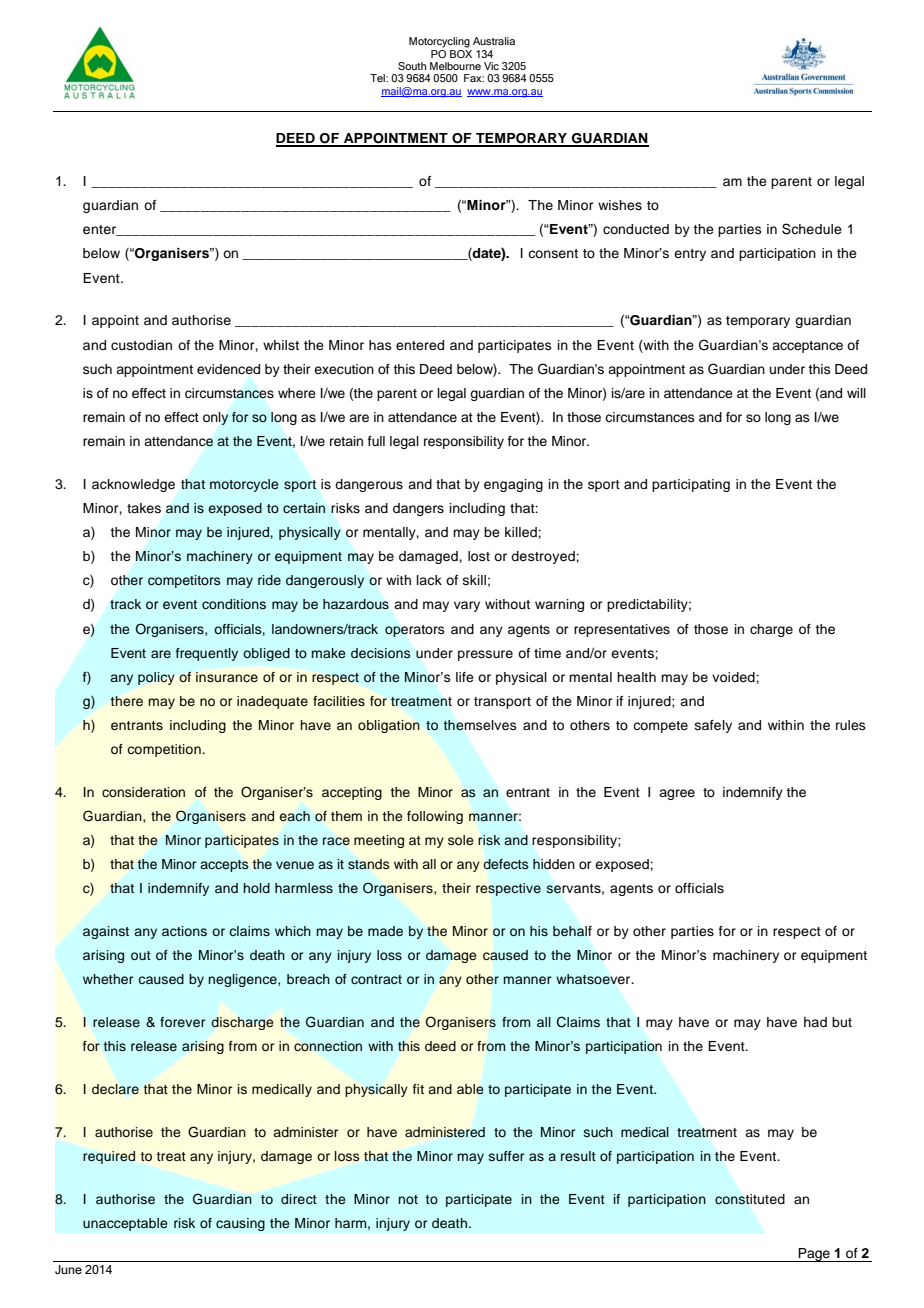 The width and height of the screenshot is (924, 1308). What do you see at coordinates (485, 655) in the screenshot?
I see `pressure` at bounding box center [485, 655].
